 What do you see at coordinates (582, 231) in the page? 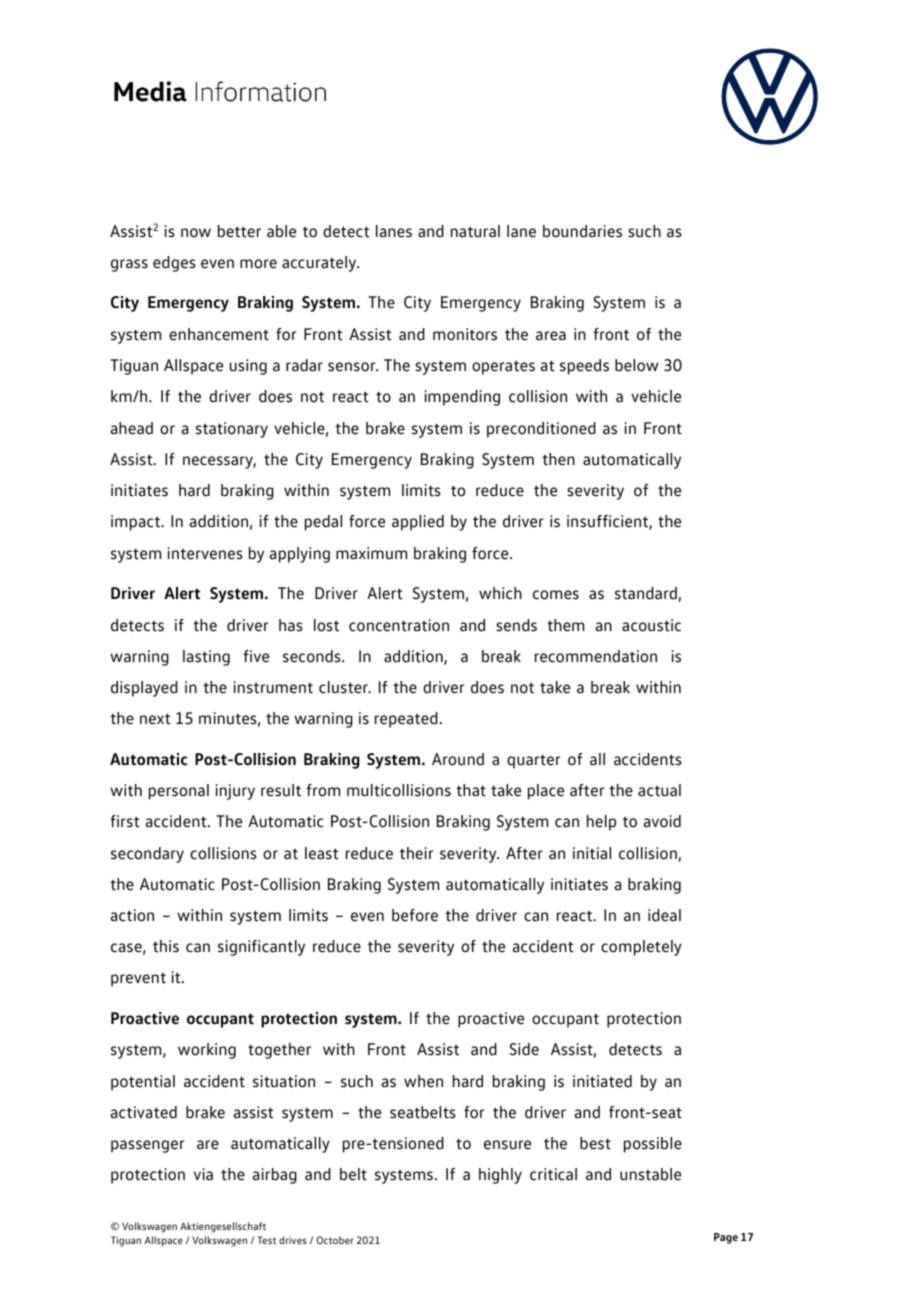
I see `boundaries` at bounding box center [582, 231].
